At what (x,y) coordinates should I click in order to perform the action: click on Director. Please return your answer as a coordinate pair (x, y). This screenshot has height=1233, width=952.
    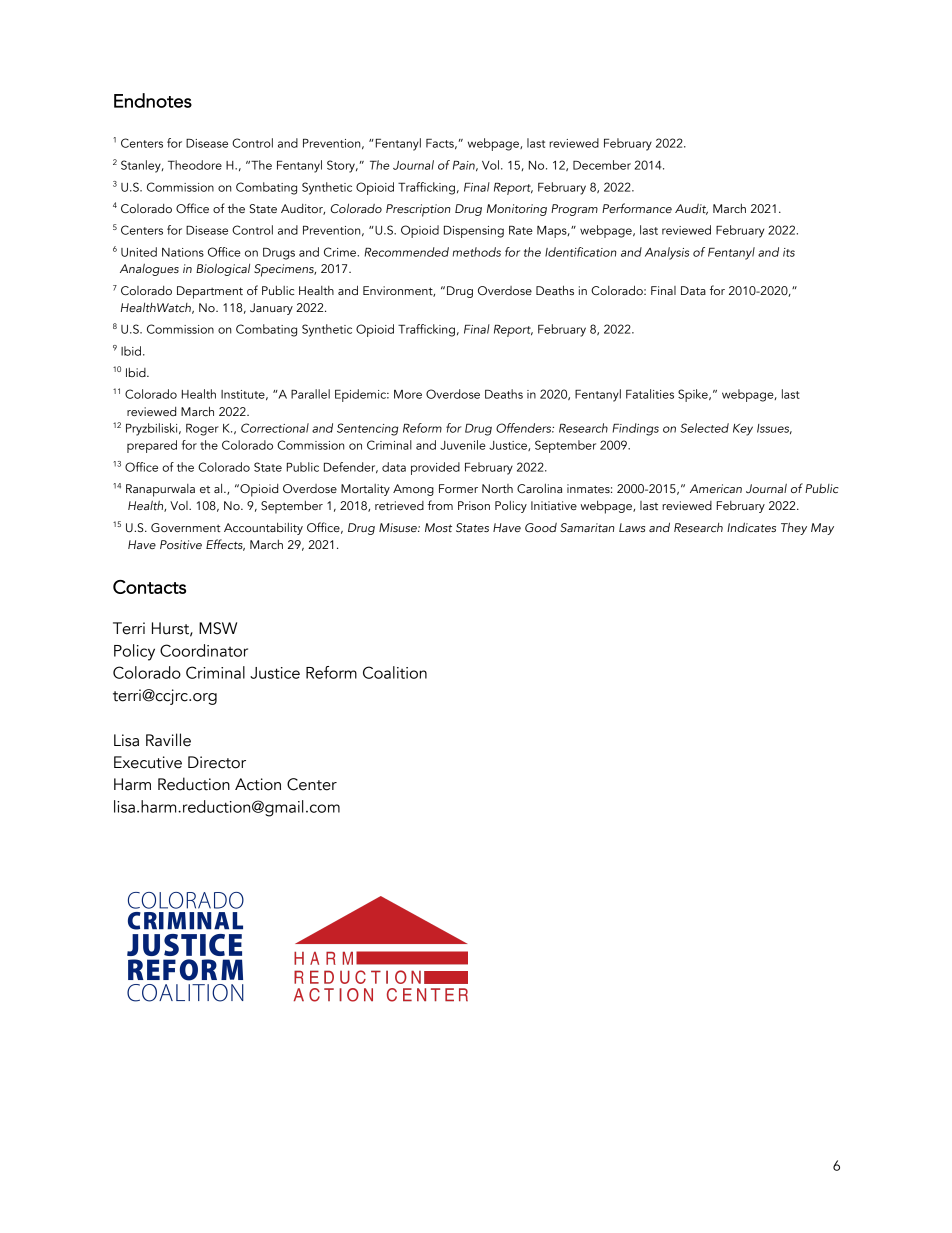
    Looking at the image, I should click on (217, 762).
